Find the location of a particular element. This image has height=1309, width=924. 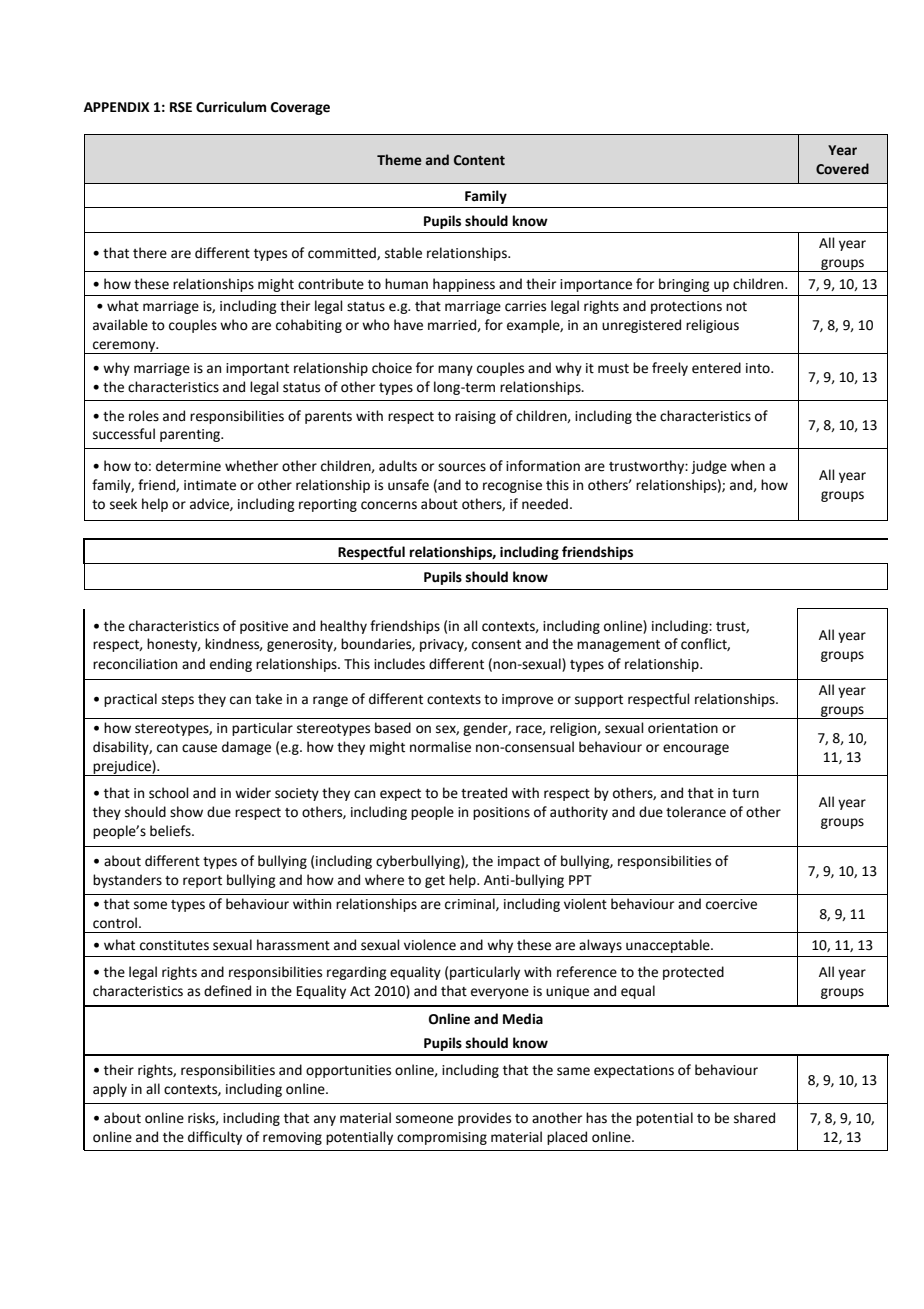

provides is located at coordinates (484, 1119).
